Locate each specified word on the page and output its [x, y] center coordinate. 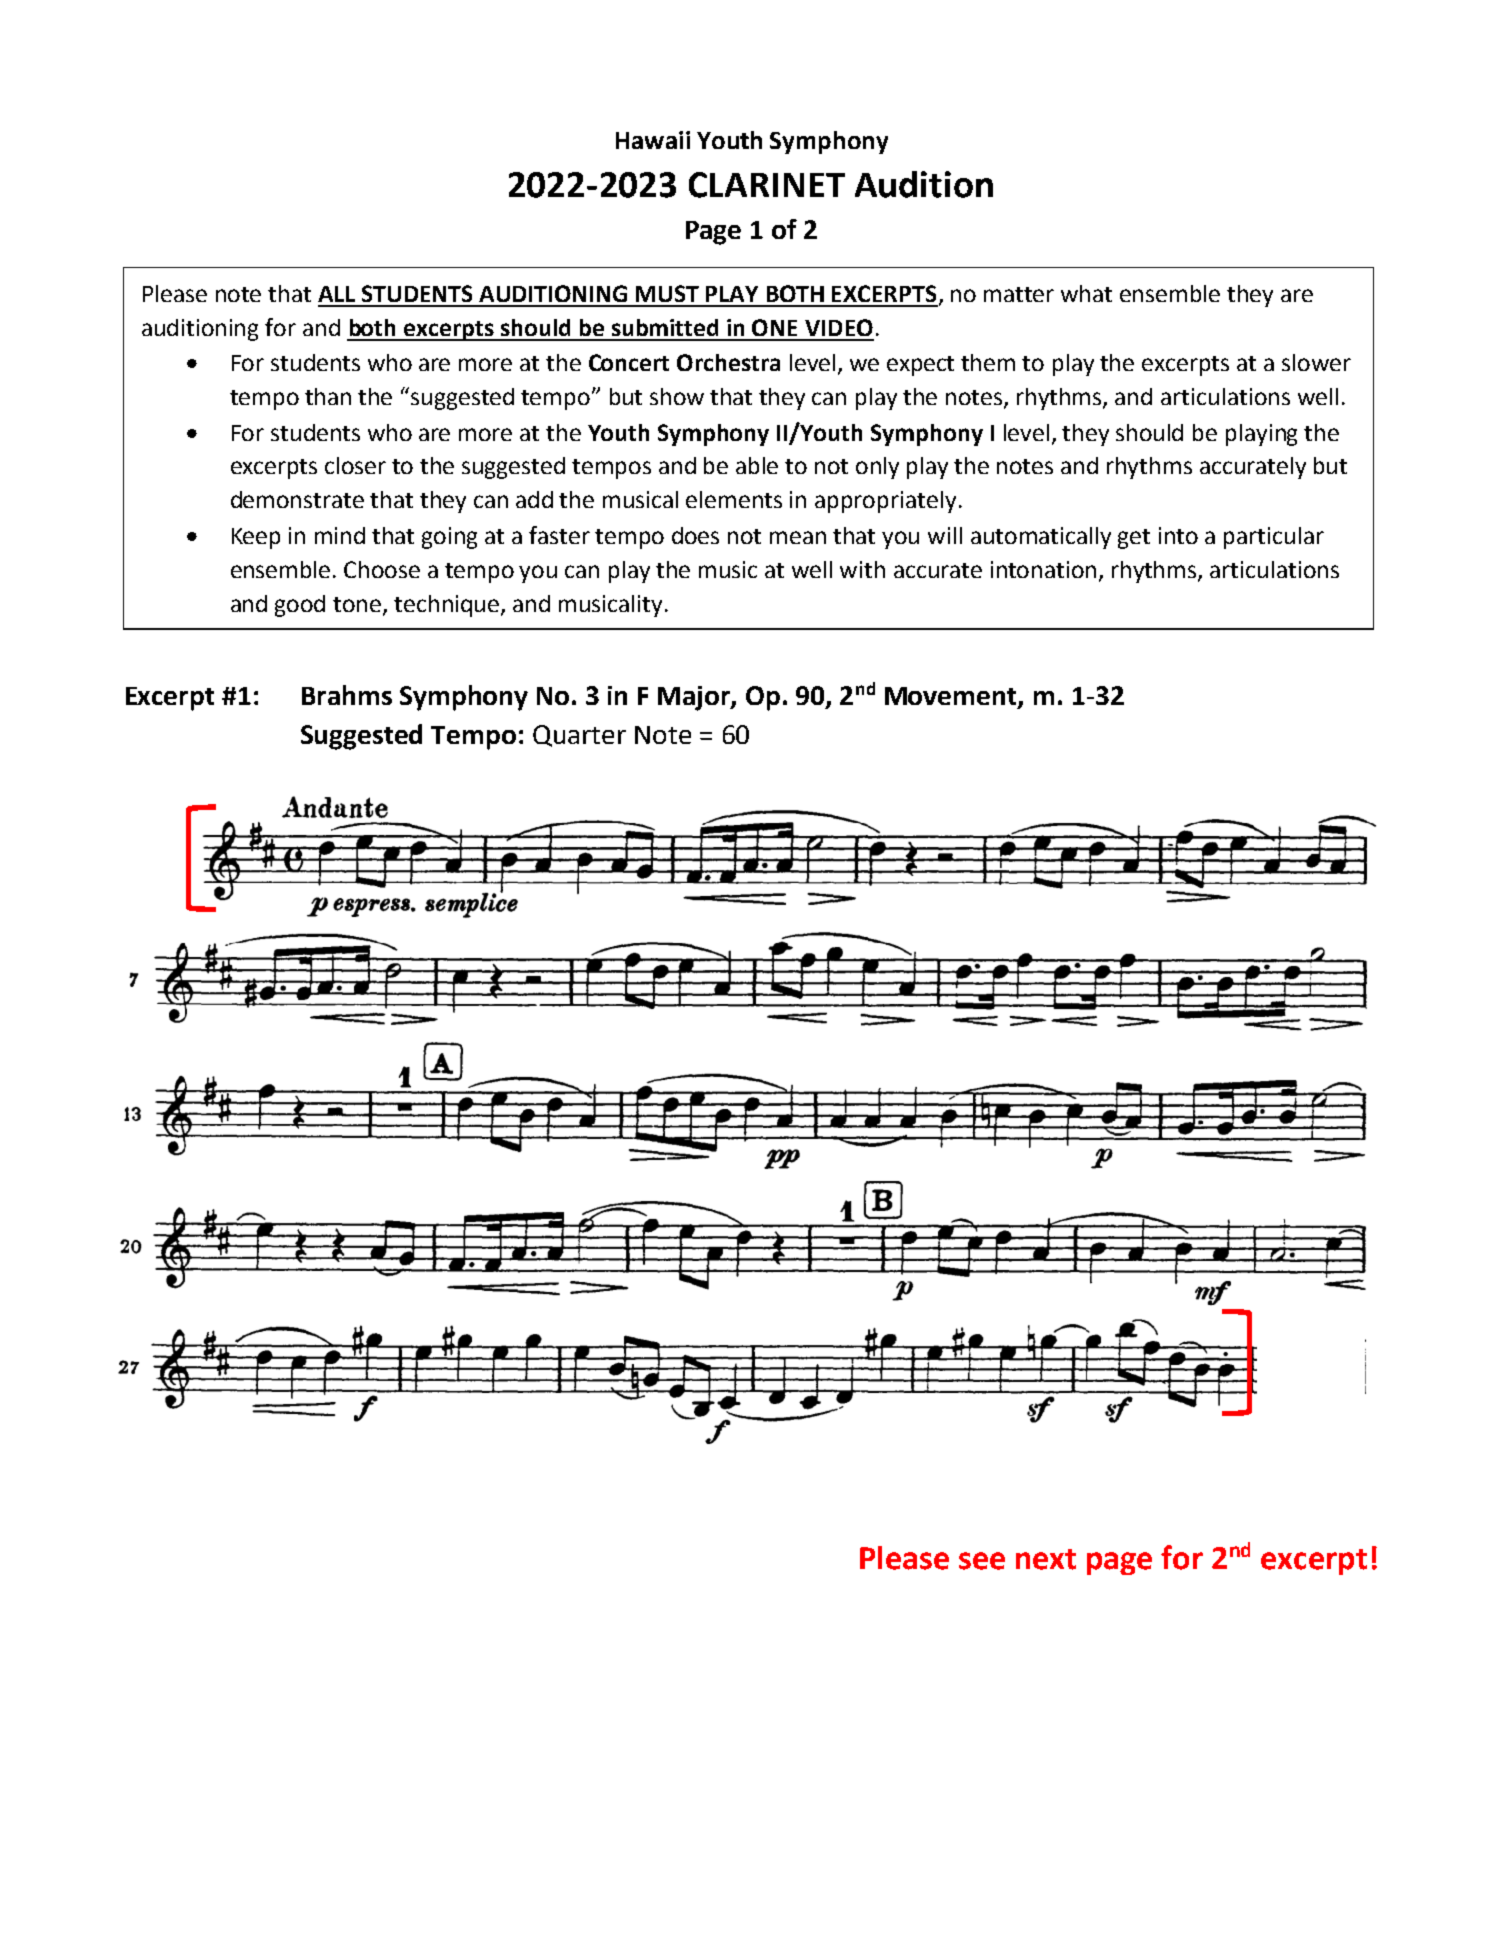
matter [1019, 294]
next [1046, 1559]
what [1086, 293]
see [982, 1561]
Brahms [347, 695]
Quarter [579, 736]
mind [340, 535]
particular [1274, 538]
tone [358, 605]
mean [798, 537]
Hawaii [653, 140]
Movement [952, 697]
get [1134, 539]
